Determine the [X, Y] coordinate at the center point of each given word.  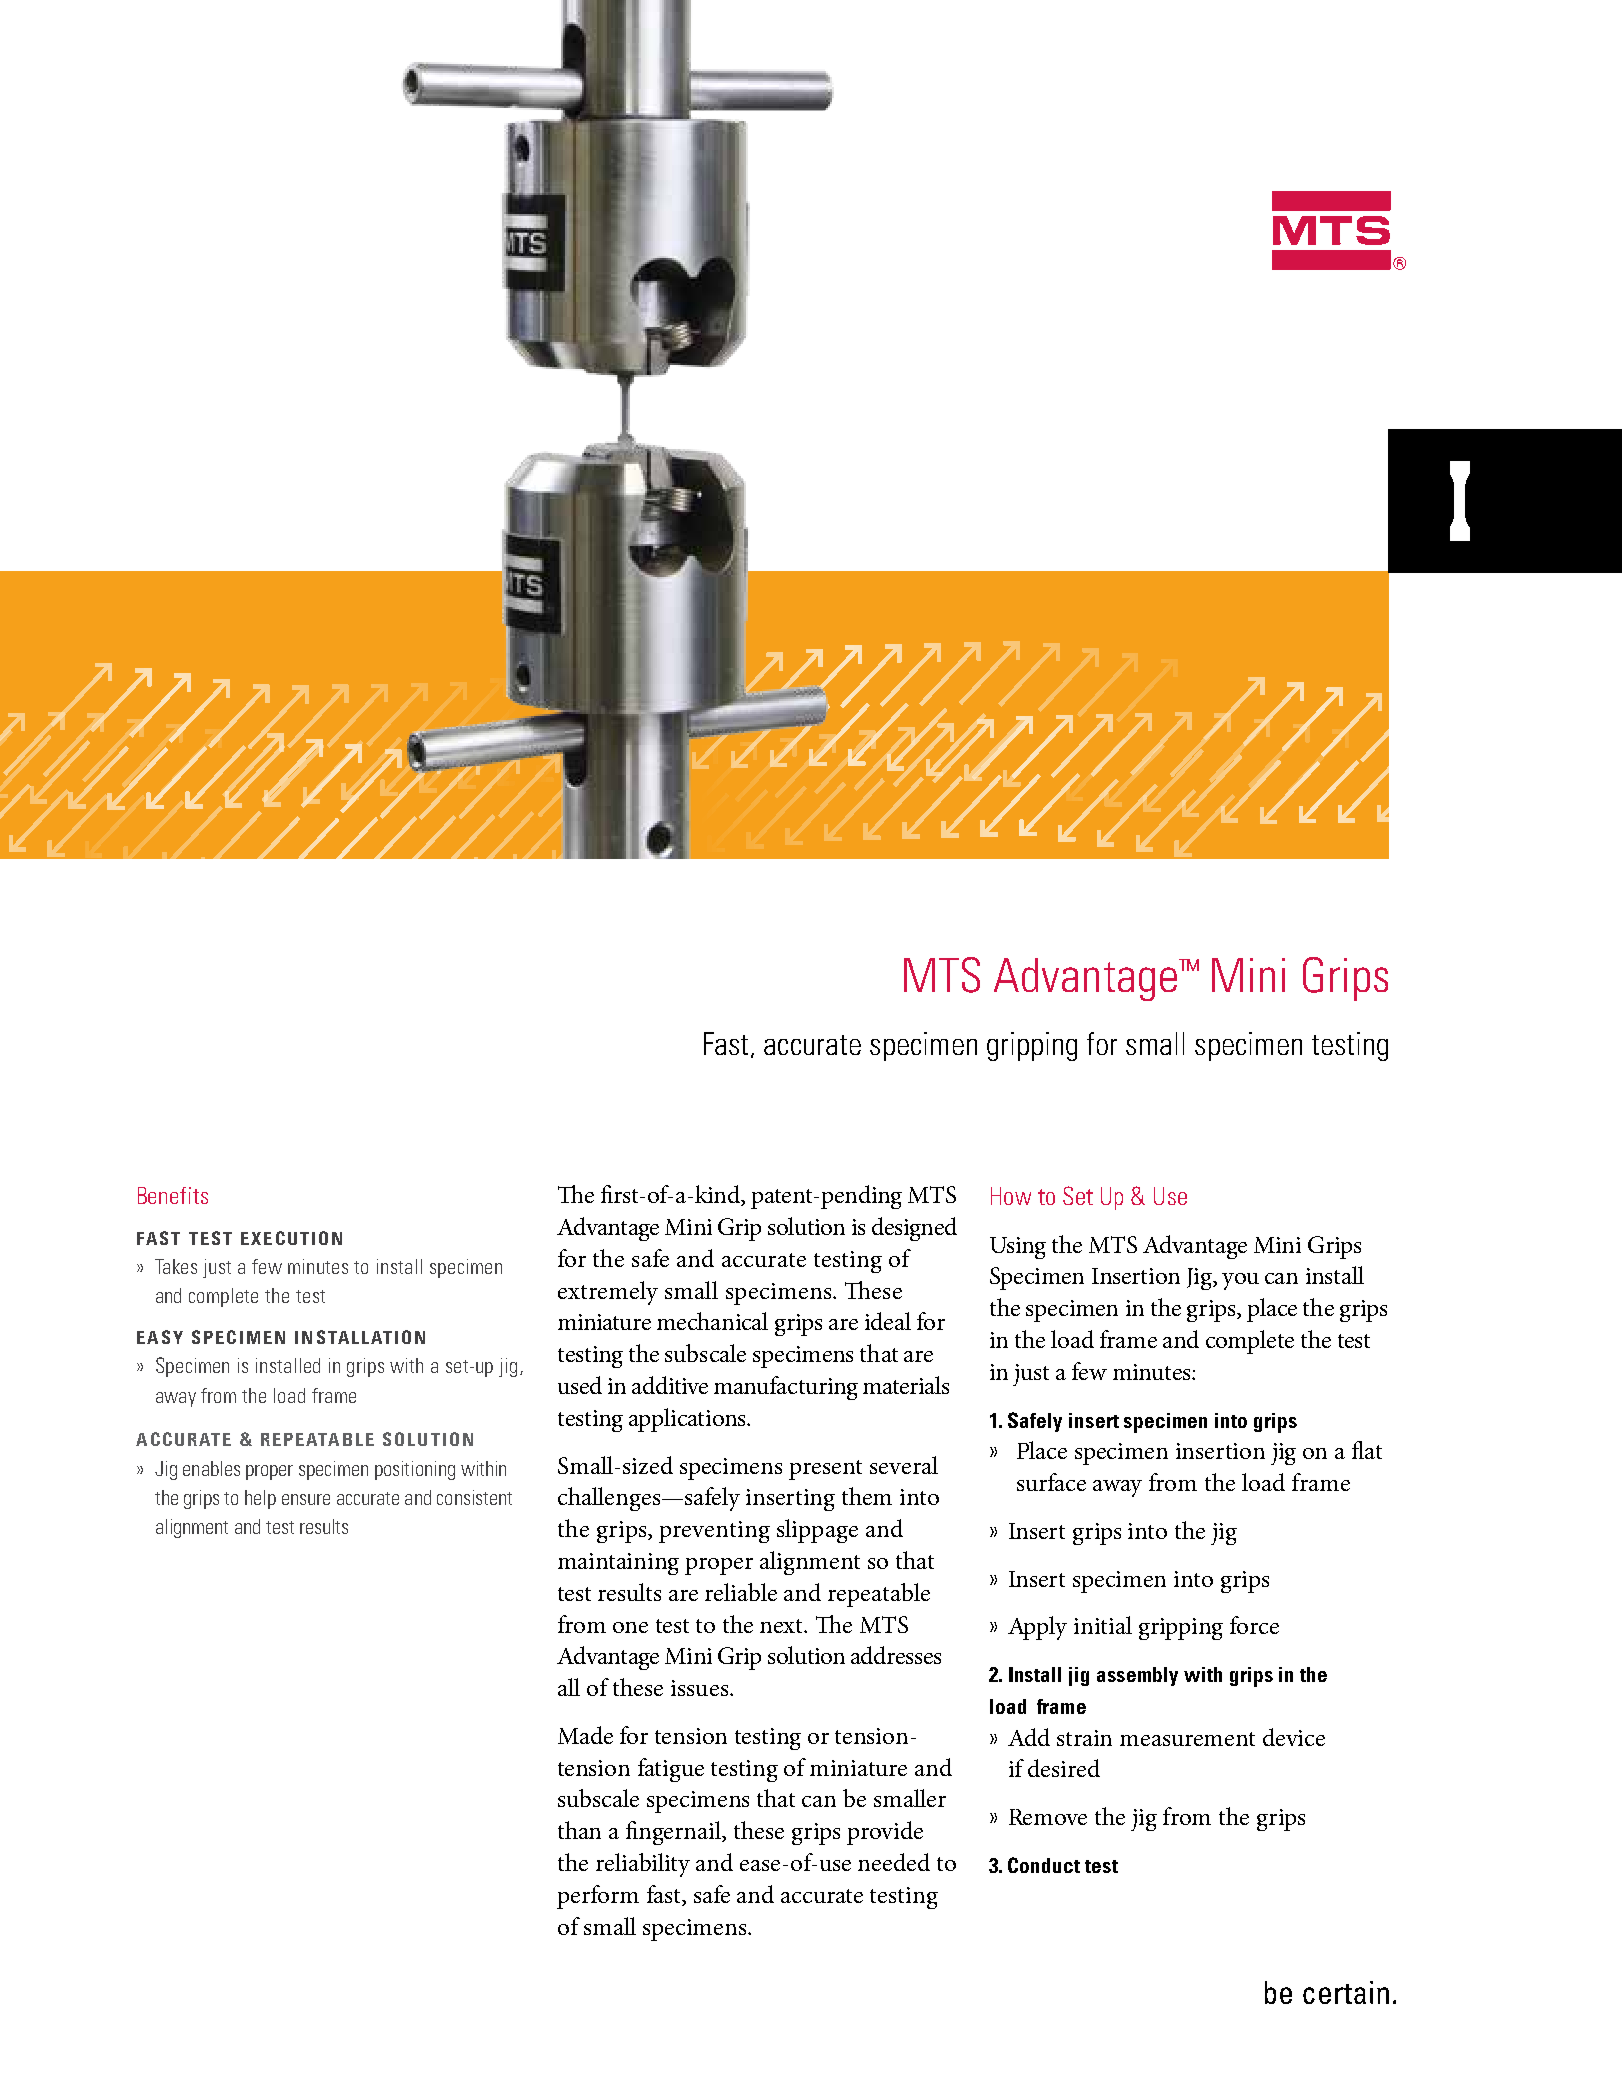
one [630, 1627]
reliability [643, 1865]
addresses [896, 1655]
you [1240, 1281]
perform [598, 1897]
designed [914, 1229]
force [1254, 1625]
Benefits [173, 1195]
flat [1367, 1450]
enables [211, 1468]
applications [688, 1420]
